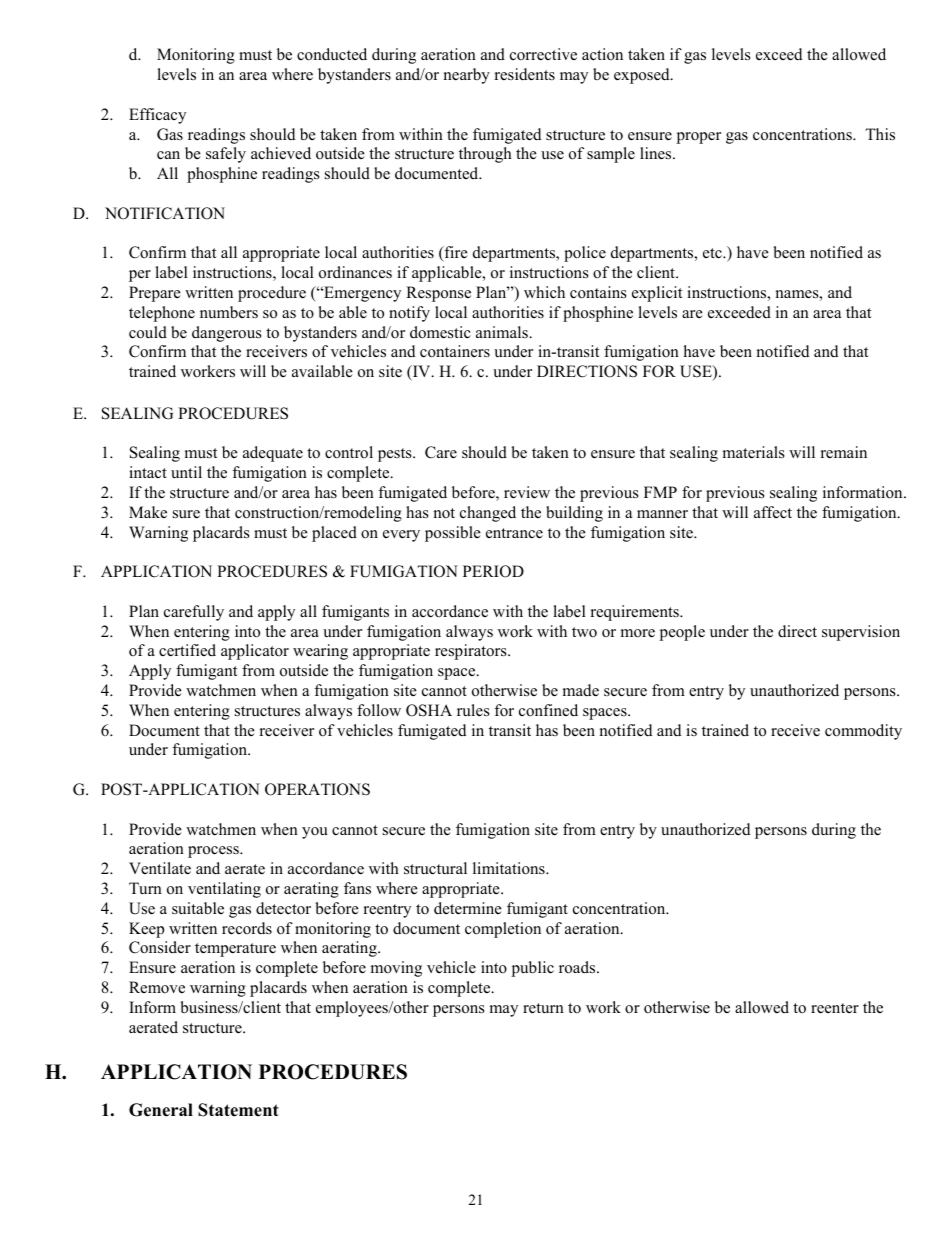 The width and height of the image is (952, 1233). Describe the element at coordinates (273, 454) in the image. I see `adequate` at that location.
